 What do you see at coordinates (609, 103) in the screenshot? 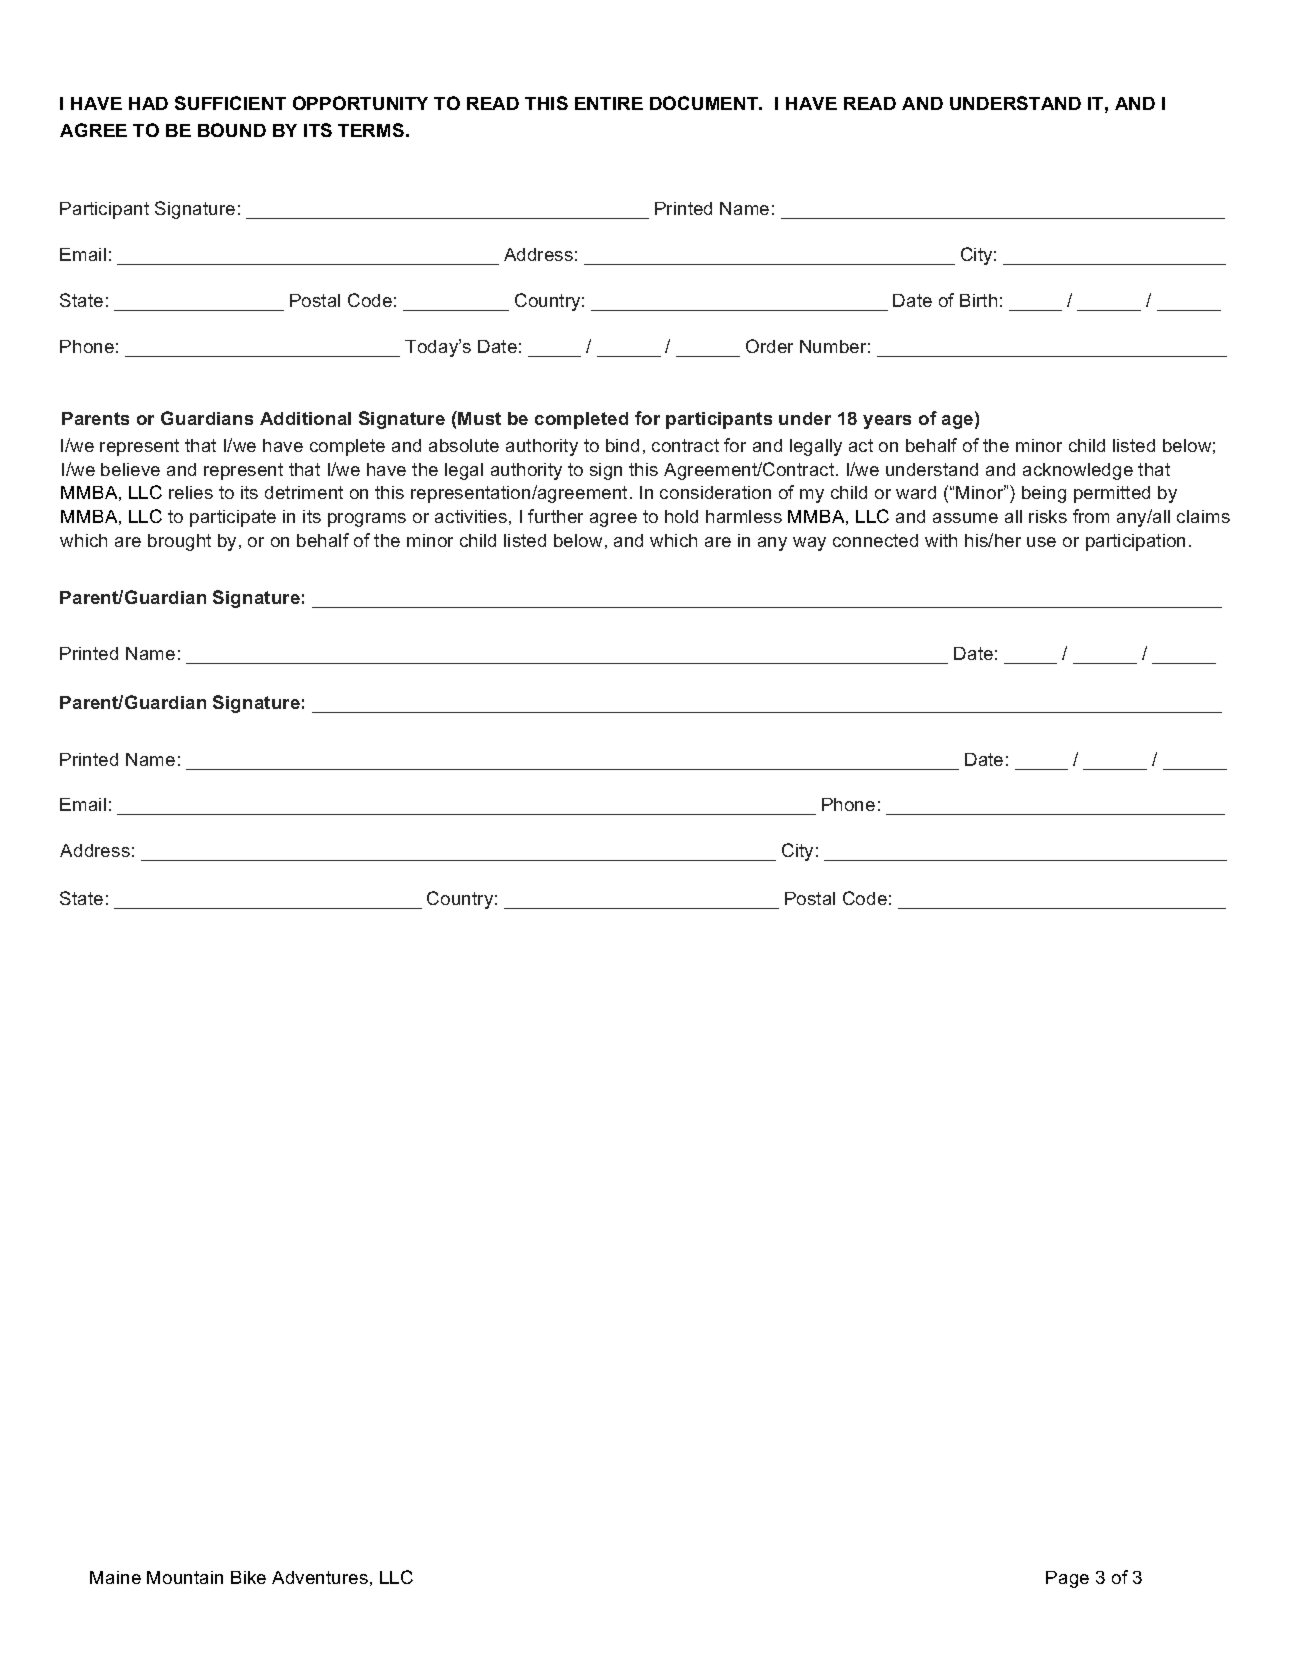
I see `ENTIRE` at bounding box center [609, 103].
